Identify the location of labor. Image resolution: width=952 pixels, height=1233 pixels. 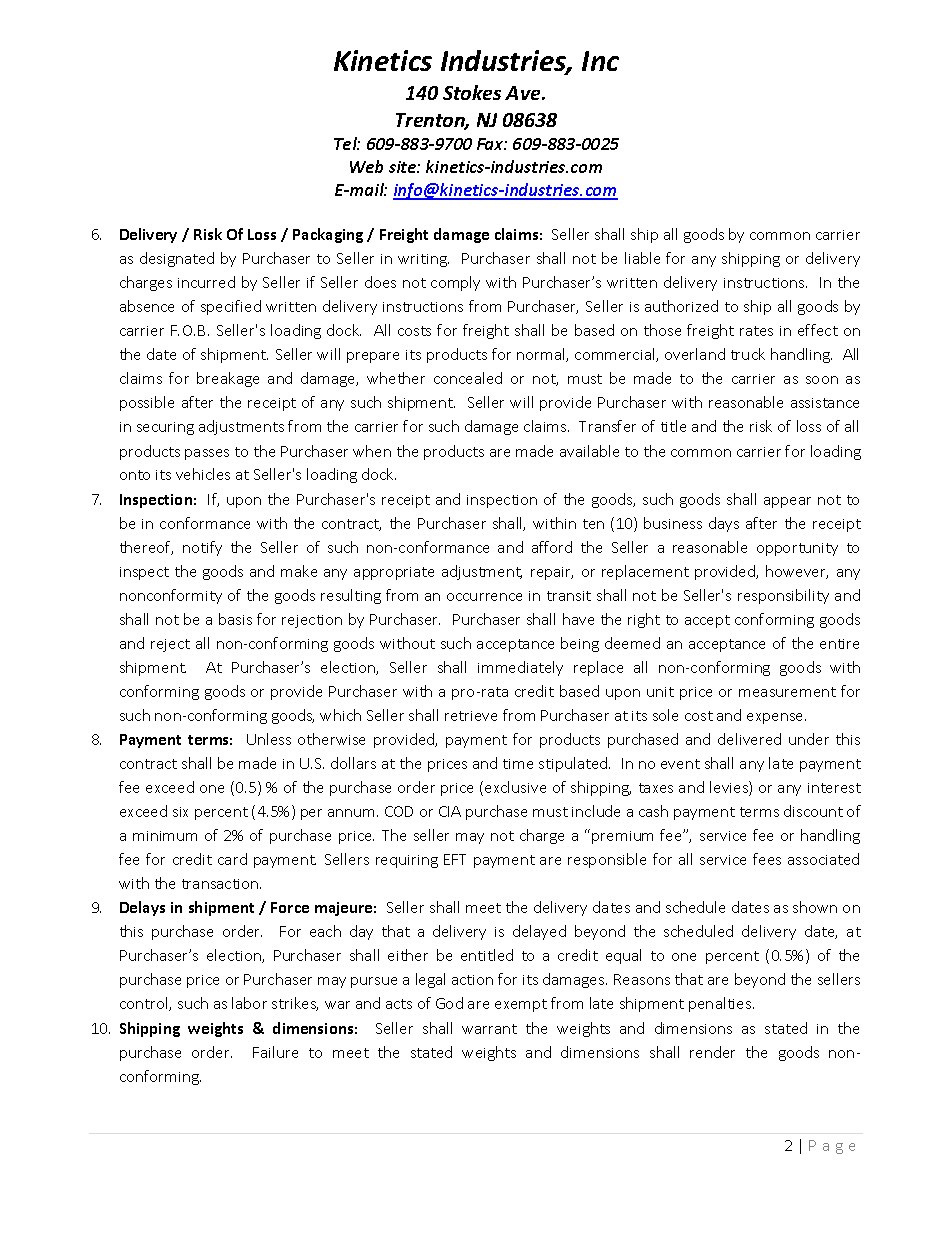
(249, 1003).
